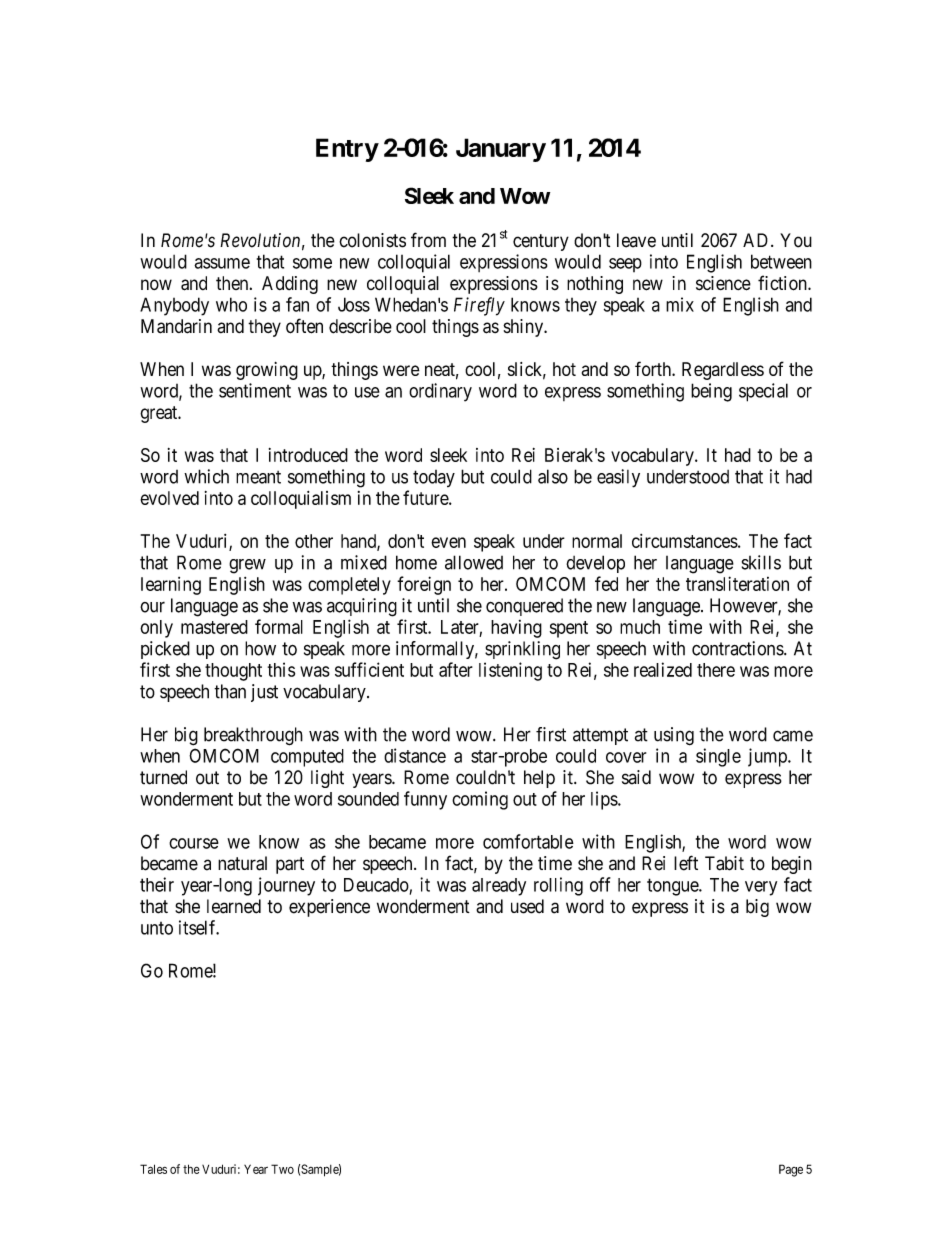  What do you see at coordinates (267, 371) in the screenshot?
I see `growing` at bounding box center [267, 371].
